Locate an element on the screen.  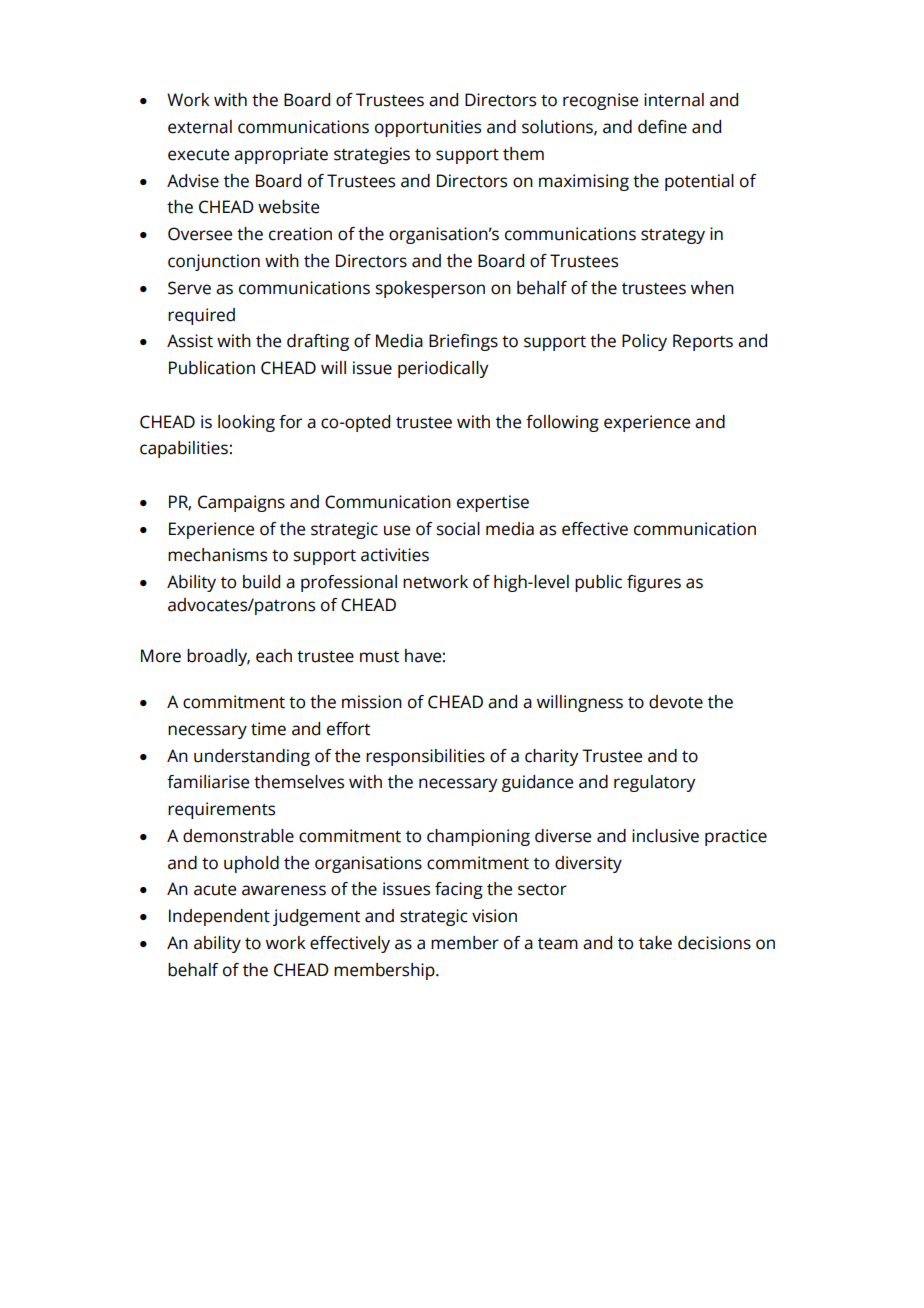
external is located at coordinates (200, 127).
